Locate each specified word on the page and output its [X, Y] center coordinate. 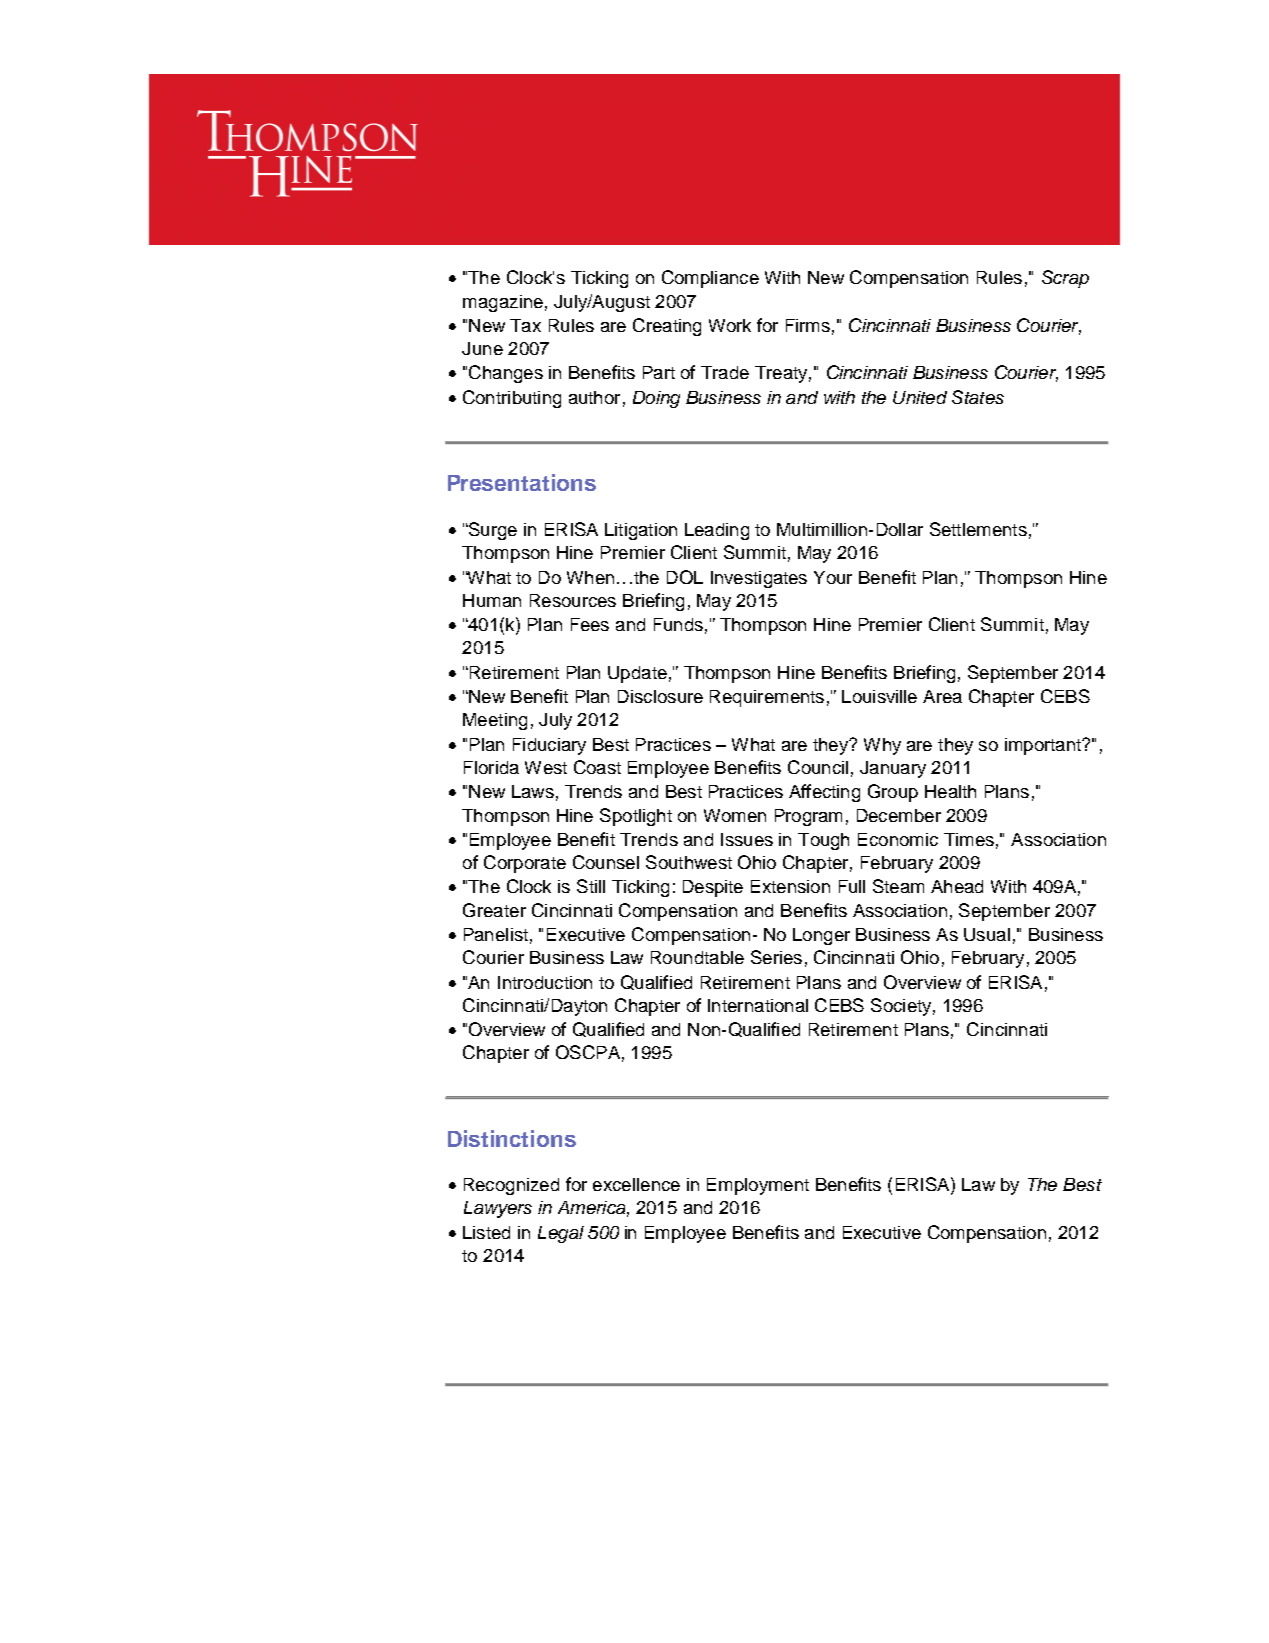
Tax [525, 325]
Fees [590, 624]
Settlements [978, 529]
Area [942, 696]
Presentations [522, 482]
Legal [561, 1234]
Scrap [1065, 279]
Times [969, 839]
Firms [808, 325]
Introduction [545, 982]
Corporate [525, 864]
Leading [717, 531]
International [758, 1005]
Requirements [767, 698]
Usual [987, 934]
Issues [747, 839]
